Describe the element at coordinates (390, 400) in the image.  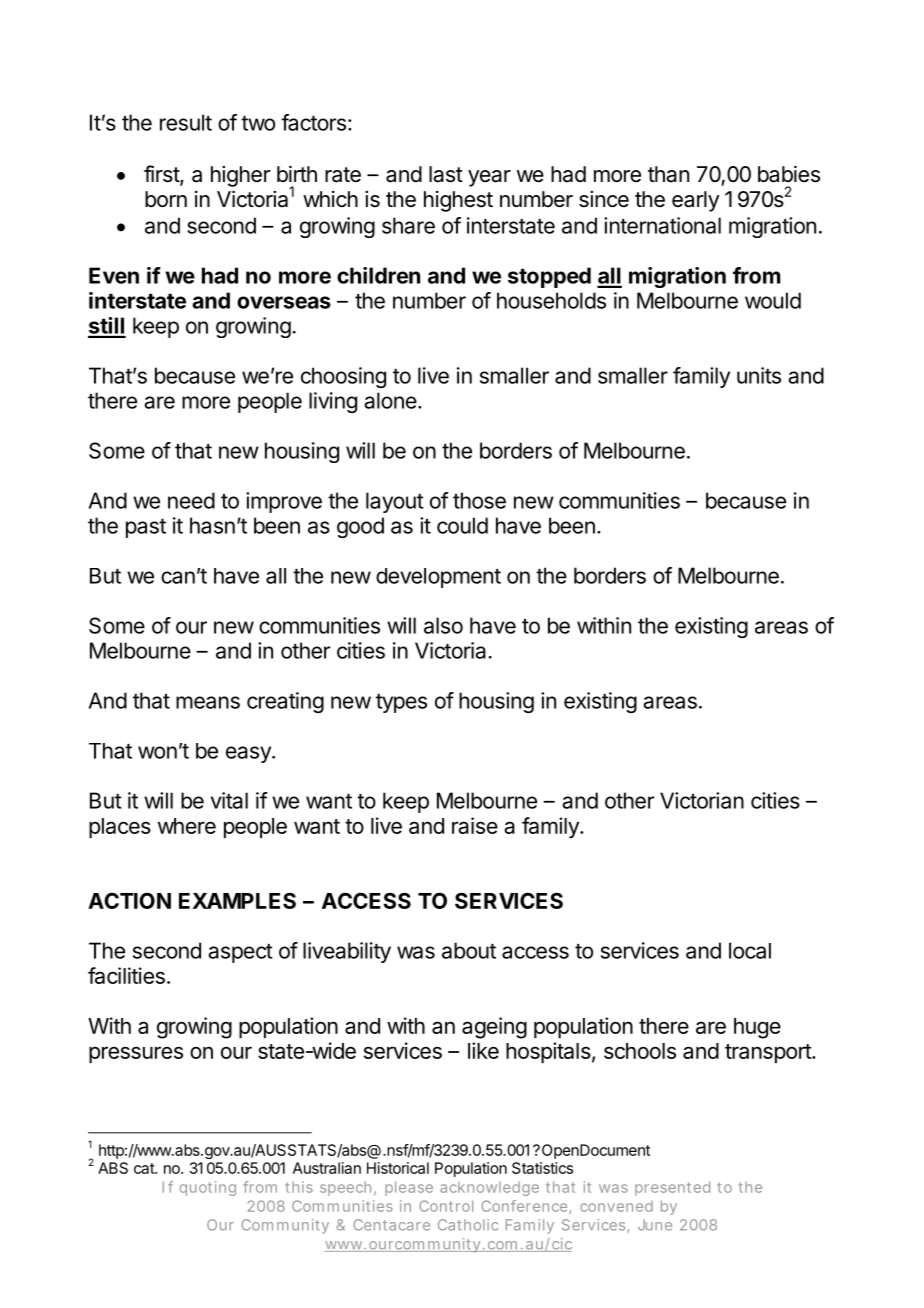
I see `alone` at that location.
